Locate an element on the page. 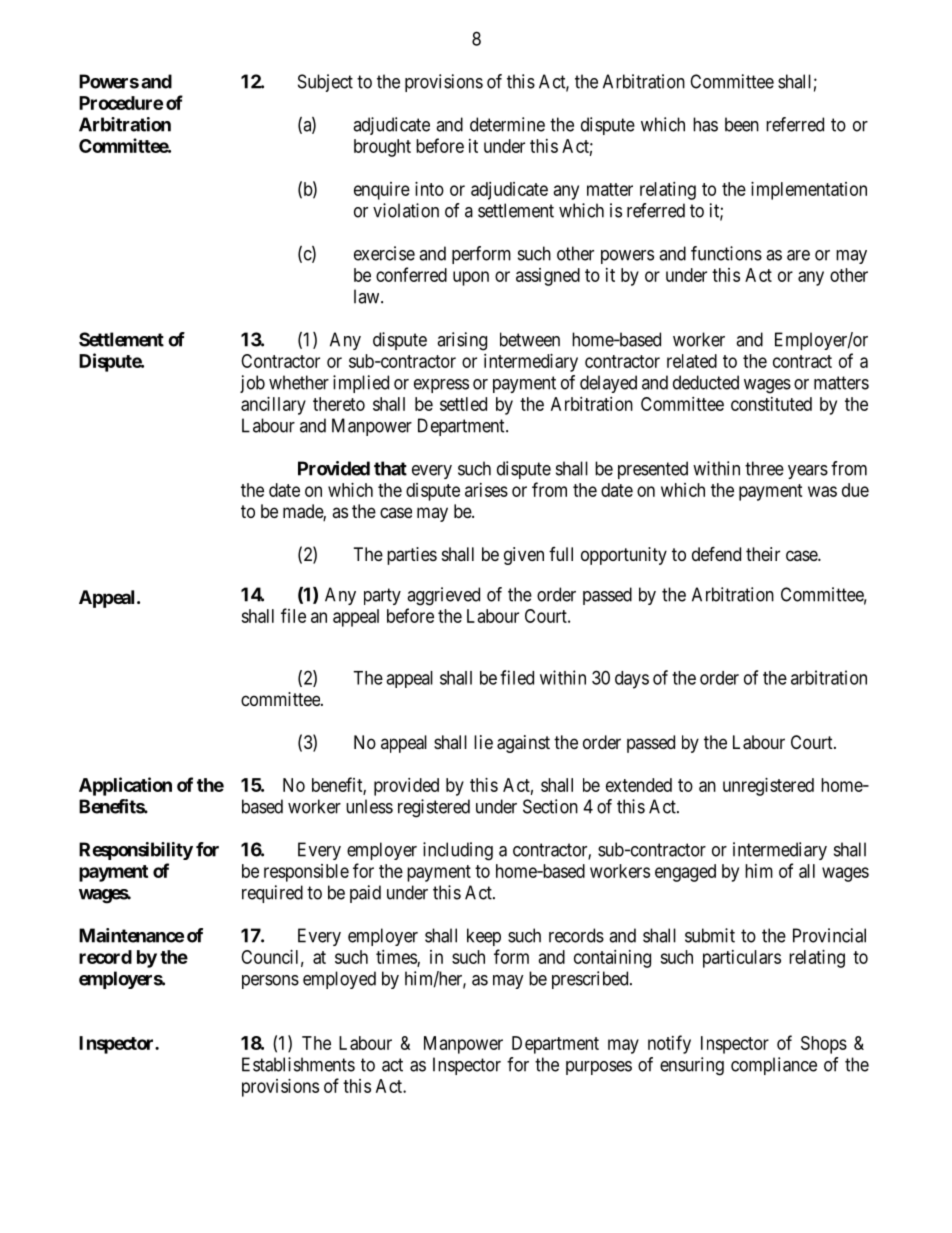 This image has height=1233, width=952. Section is located at coordinates (550, 806).
